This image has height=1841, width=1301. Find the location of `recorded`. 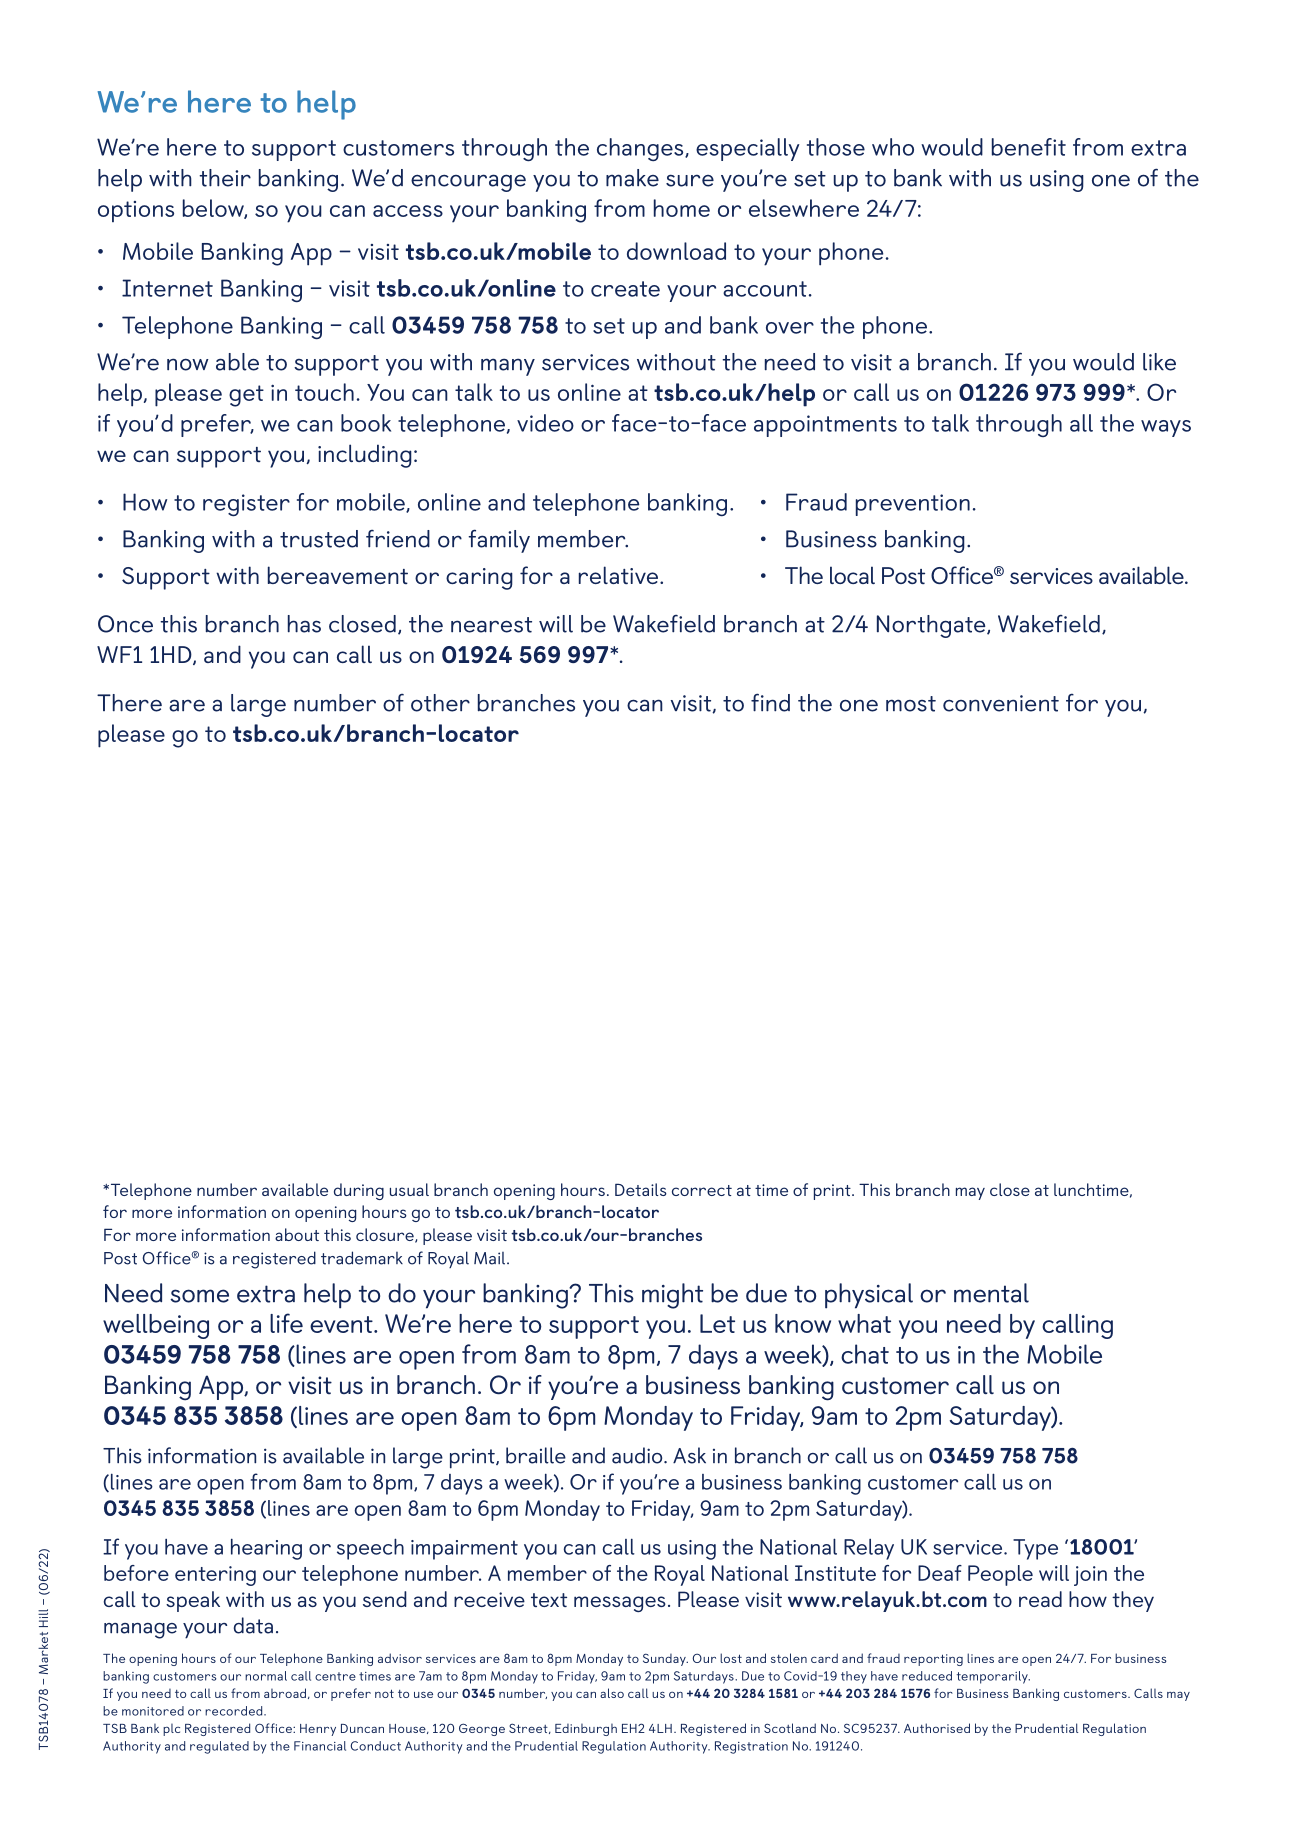

recorded is located at coordinates (235, 1711).
